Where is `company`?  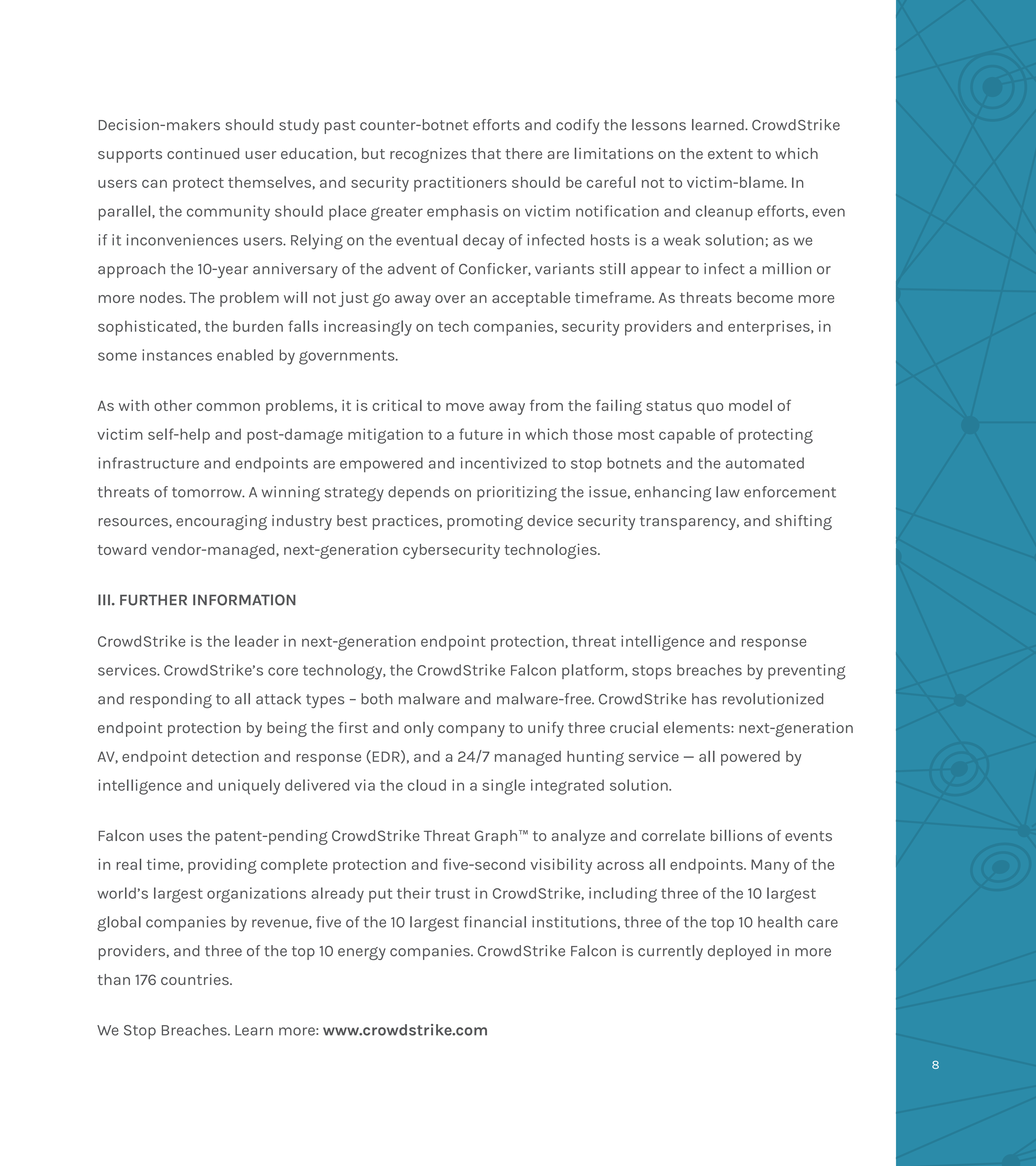 company is located at coordinates (471, 731).
